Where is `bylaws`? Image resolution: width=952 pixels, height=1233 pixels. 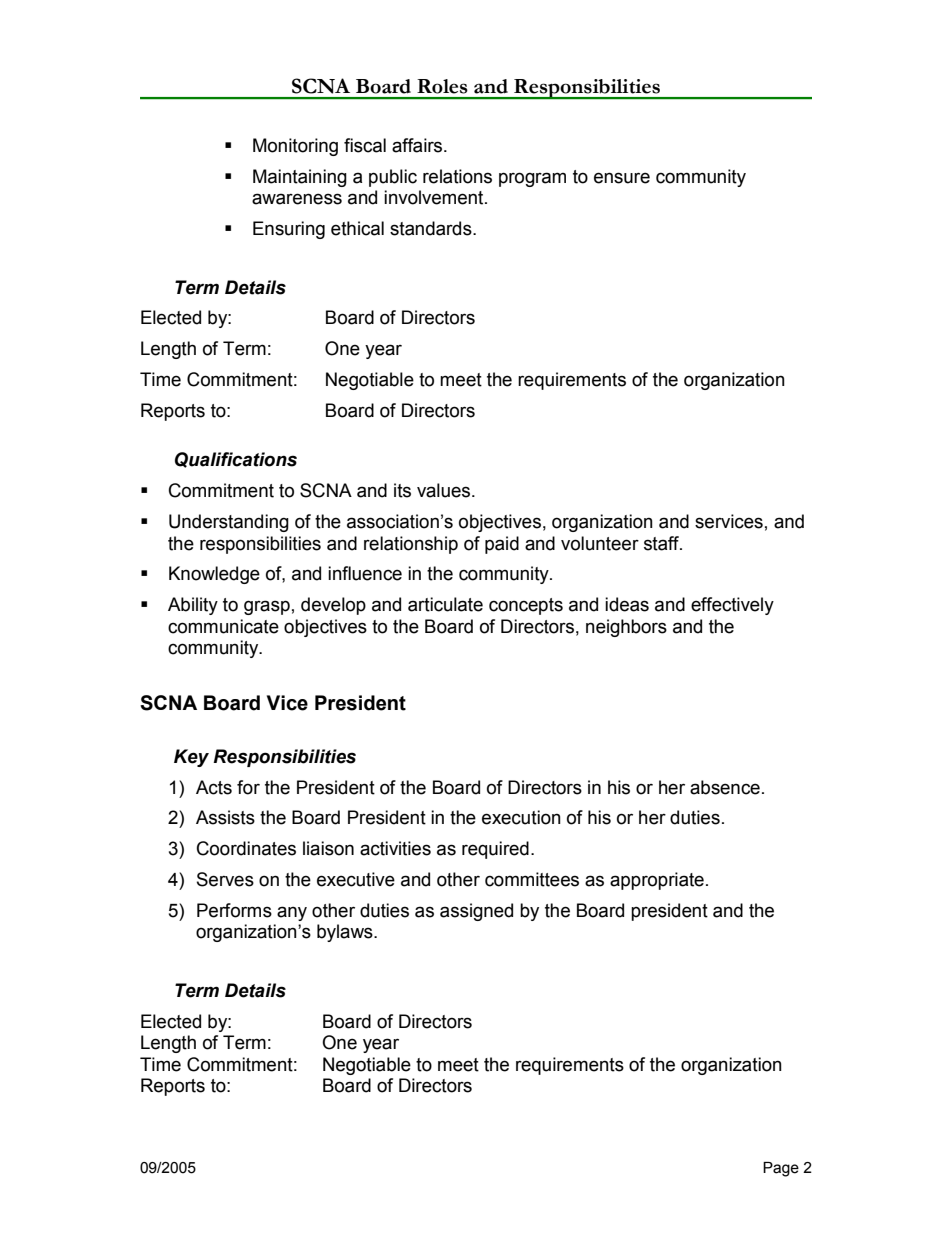 bylaws is located at coordinates (346, 933).
